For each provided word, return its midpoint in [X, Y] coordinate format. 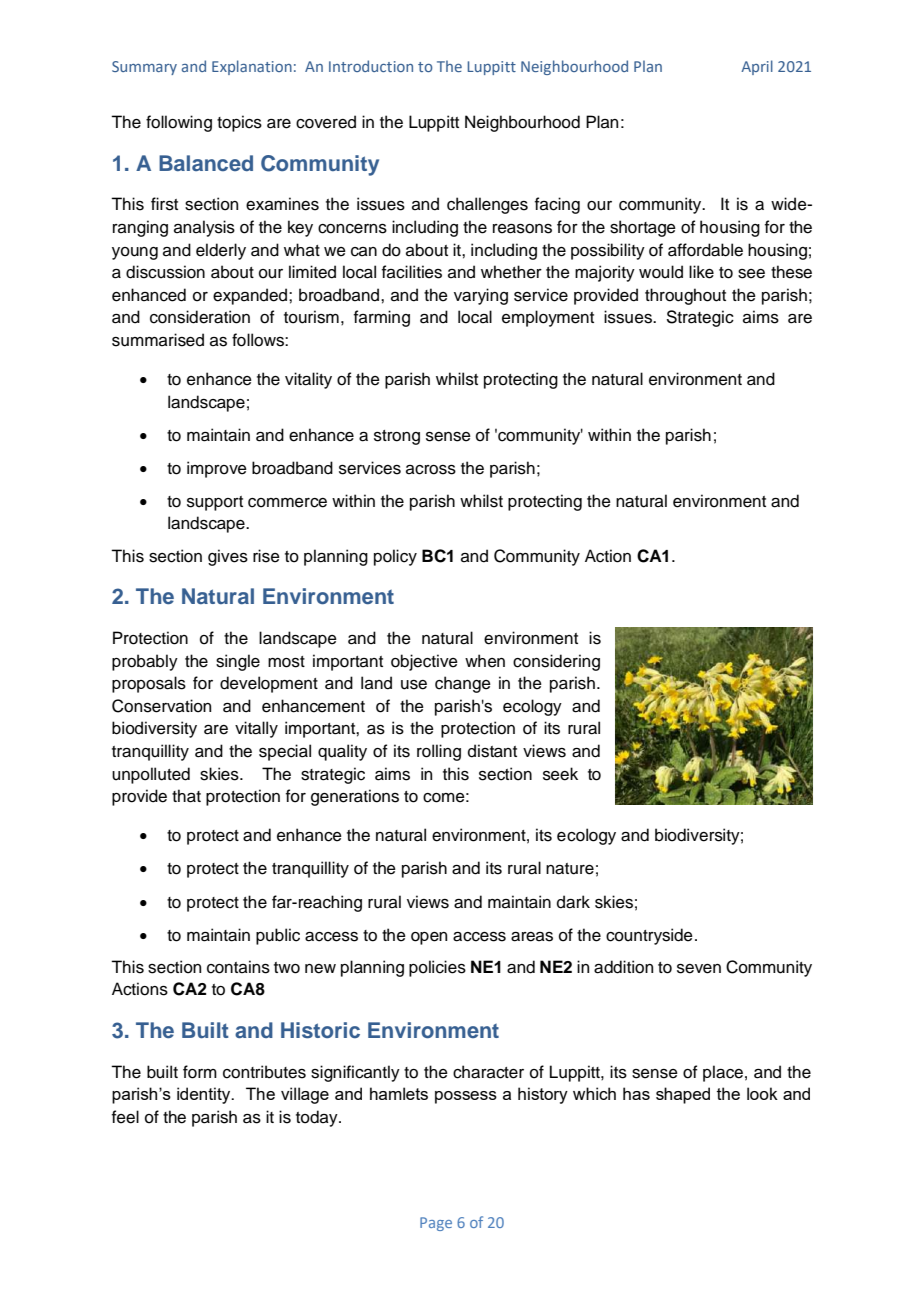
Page [436, 1224]
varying [481, 296]
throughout [685, 296]
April [757, 67]
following [179, 123]
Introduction [371, 66]
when [485, 661]
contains [238, 967]
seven [699, 969]
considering [556, 662]
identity [205, 1095]
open [429, 938]
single [238, 662]
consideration [200, 317]
